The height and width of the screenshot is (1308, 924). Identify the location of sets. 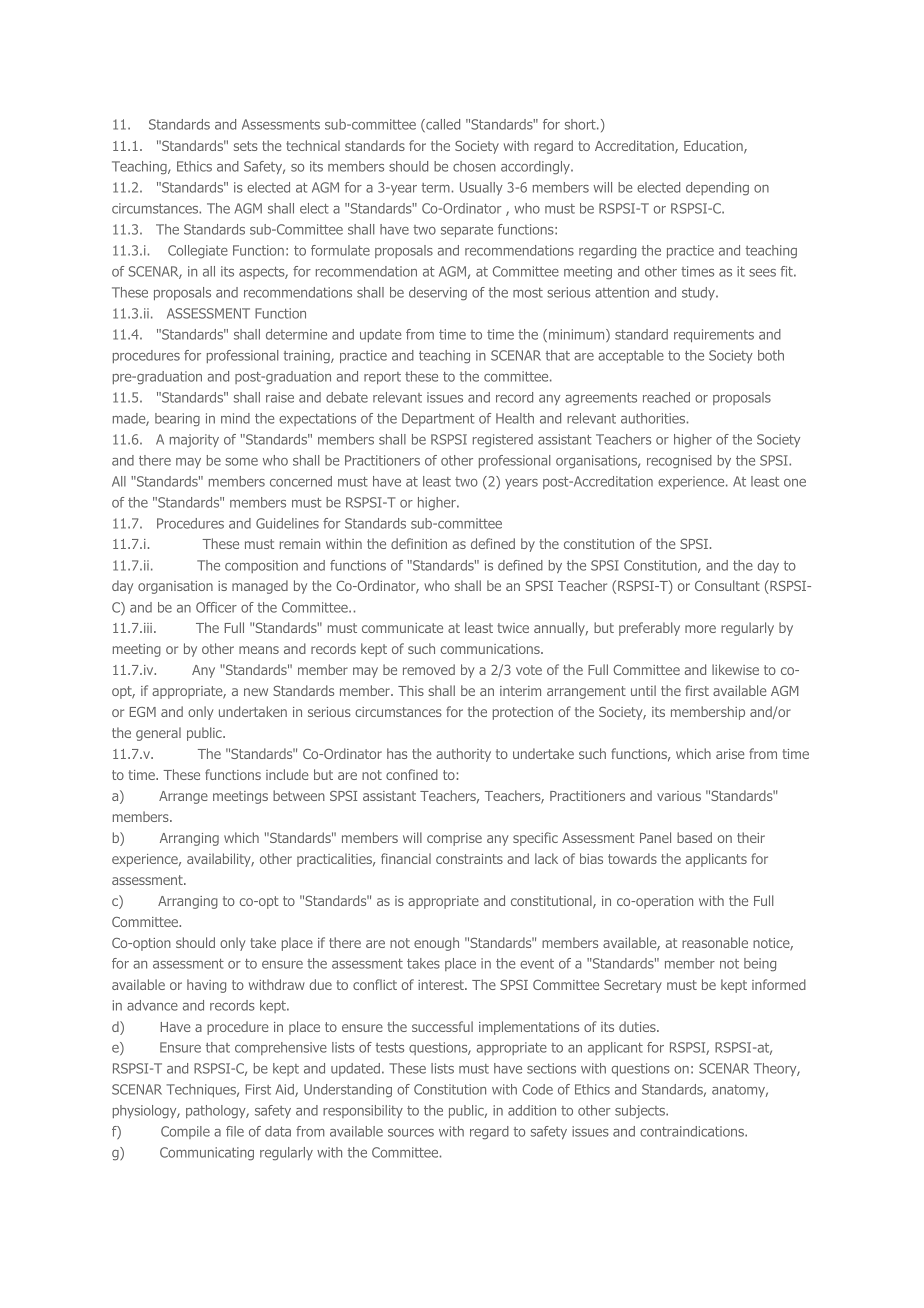
(246, 146).
